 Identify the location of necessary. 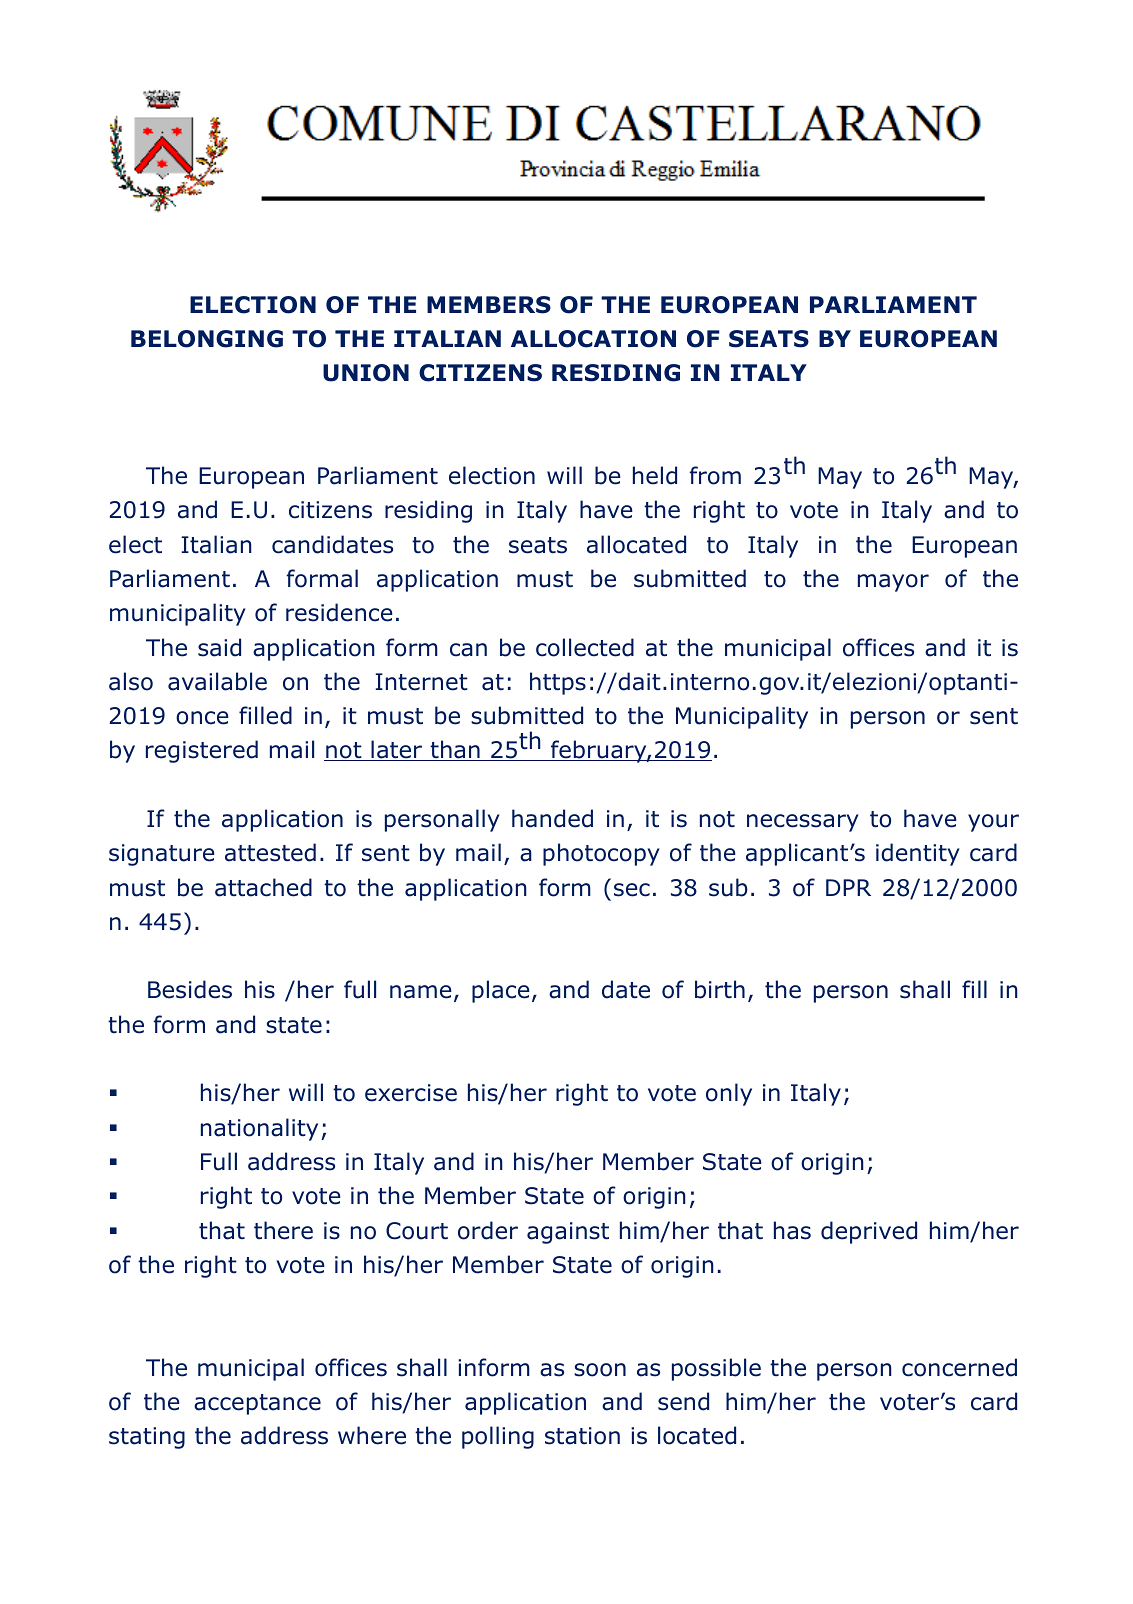
(803, 823).
